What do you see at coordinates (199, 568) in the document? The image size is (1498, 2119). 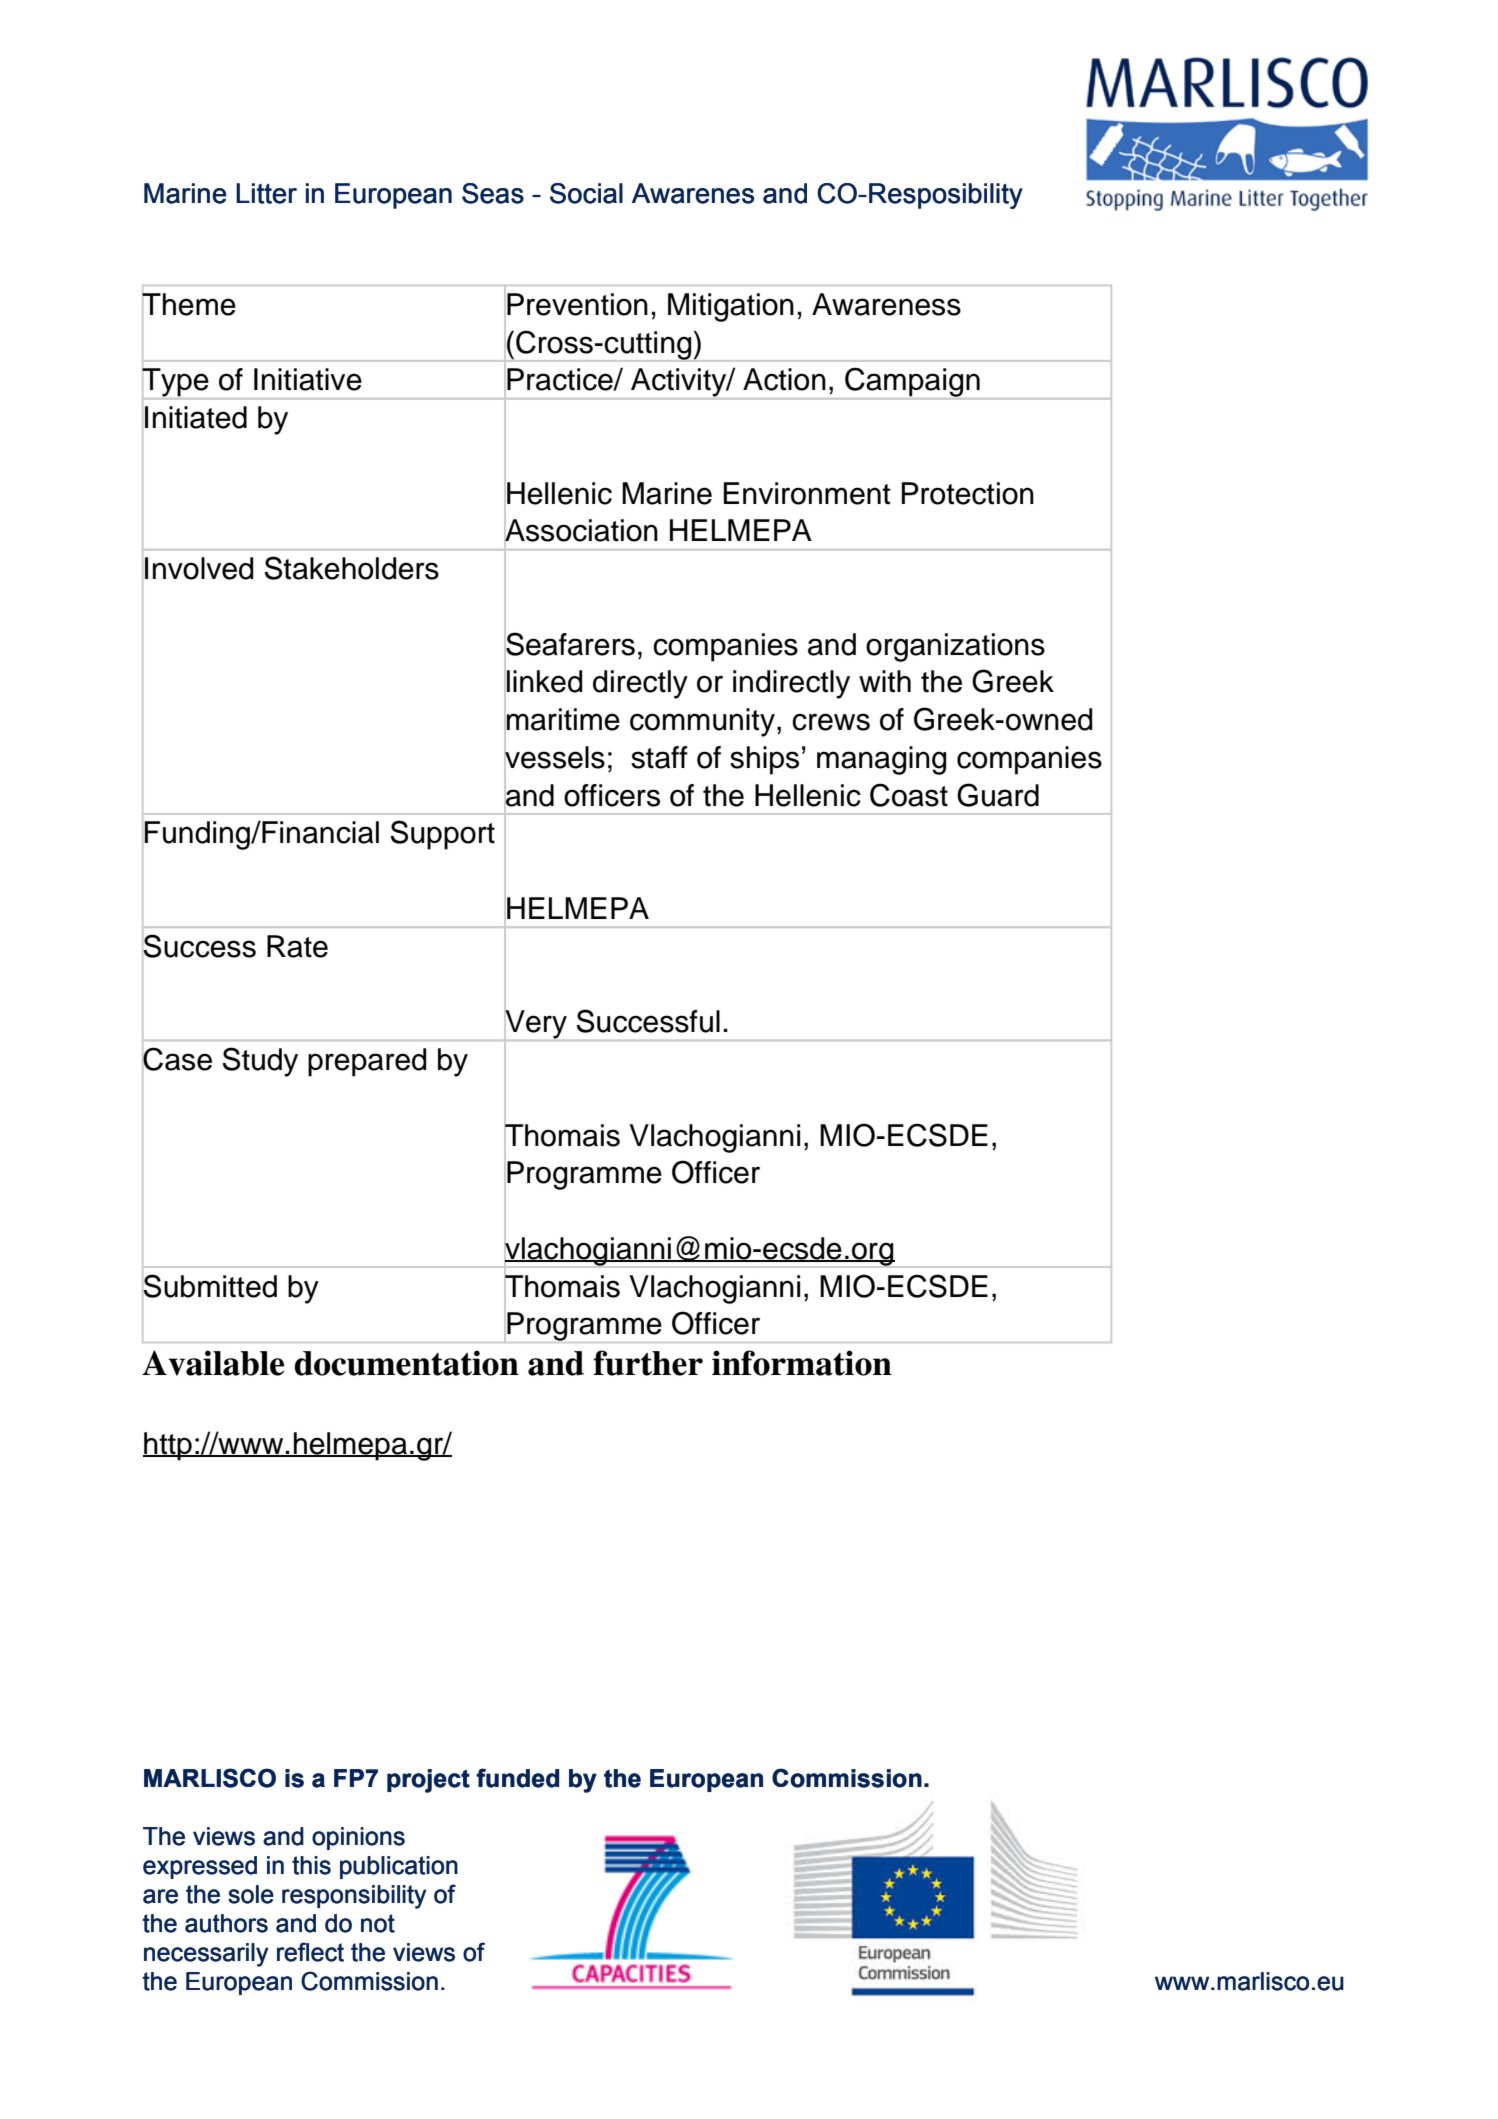 I see `Involved` at bounding box center [199, 568].
